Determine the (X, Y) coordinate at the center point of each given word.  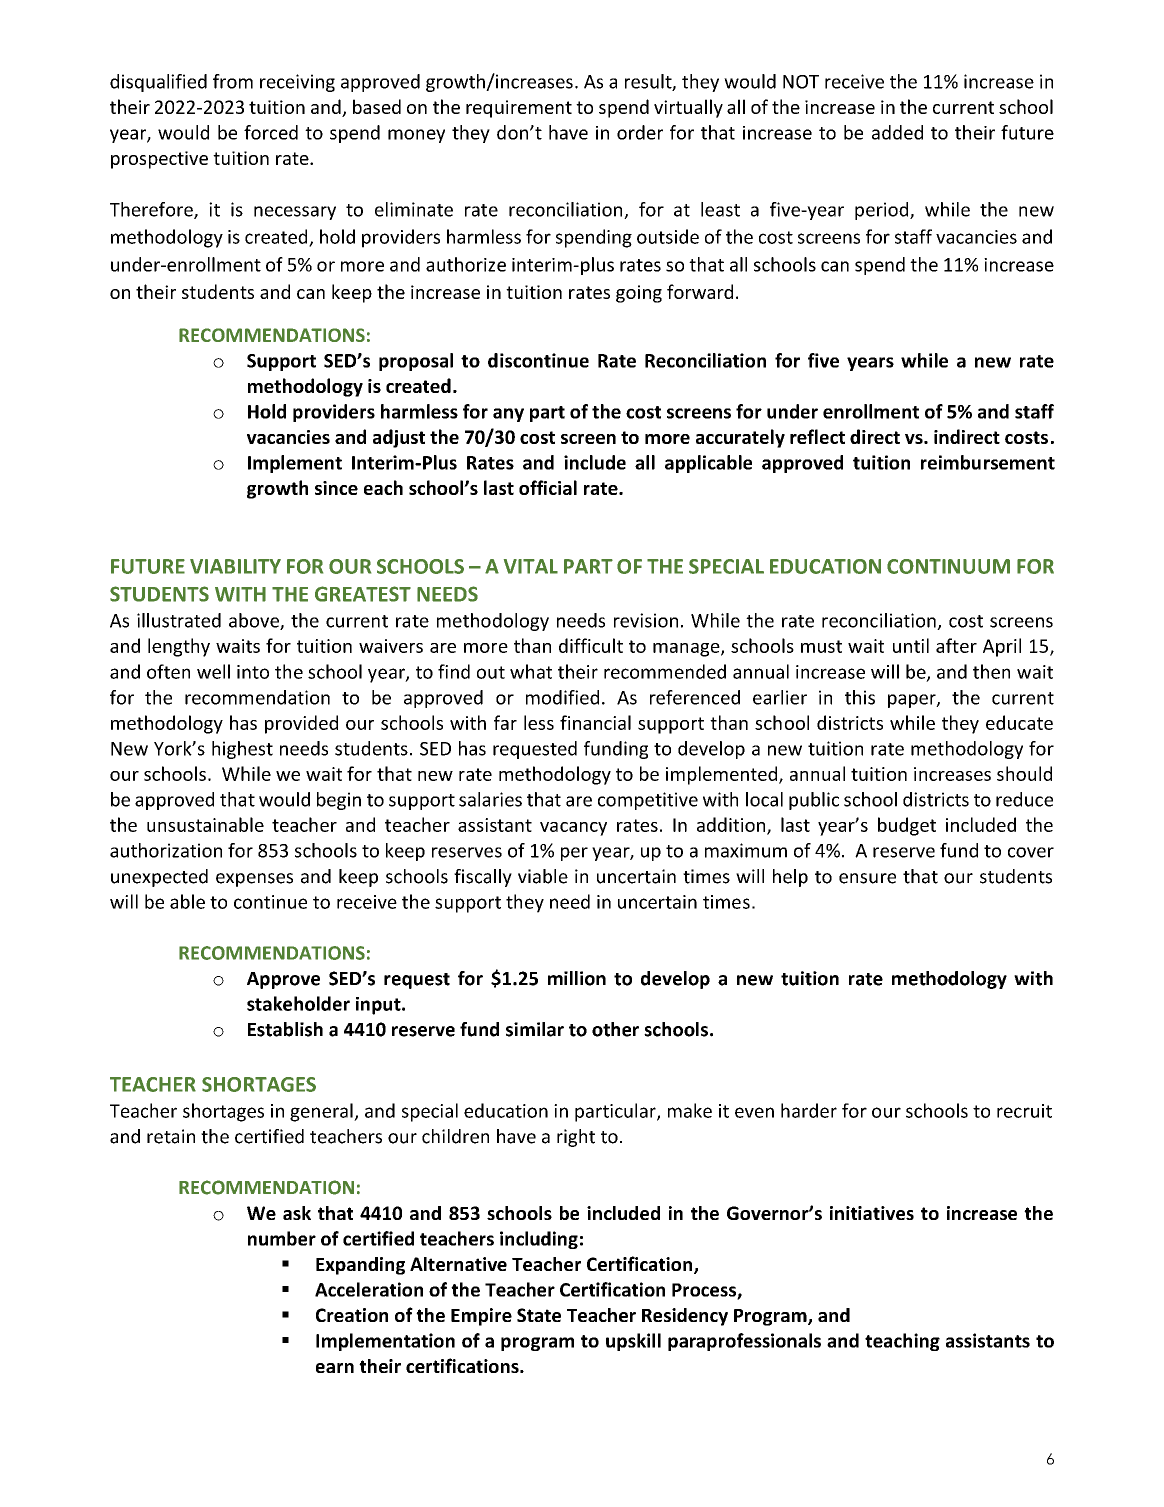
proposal (416, 362)
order (640, 132)
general (322, 1112)
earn (335, 1368)
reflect (817, 436)
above (255, 621)
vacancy (573, 829)
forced (271, 132)
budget (907, 826)
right (576, 1138)
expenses (254, 880)
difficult (591, 645)
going (639, 294)
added (897, 132)
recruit (1024, 1111)
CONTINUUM (948, 566)
